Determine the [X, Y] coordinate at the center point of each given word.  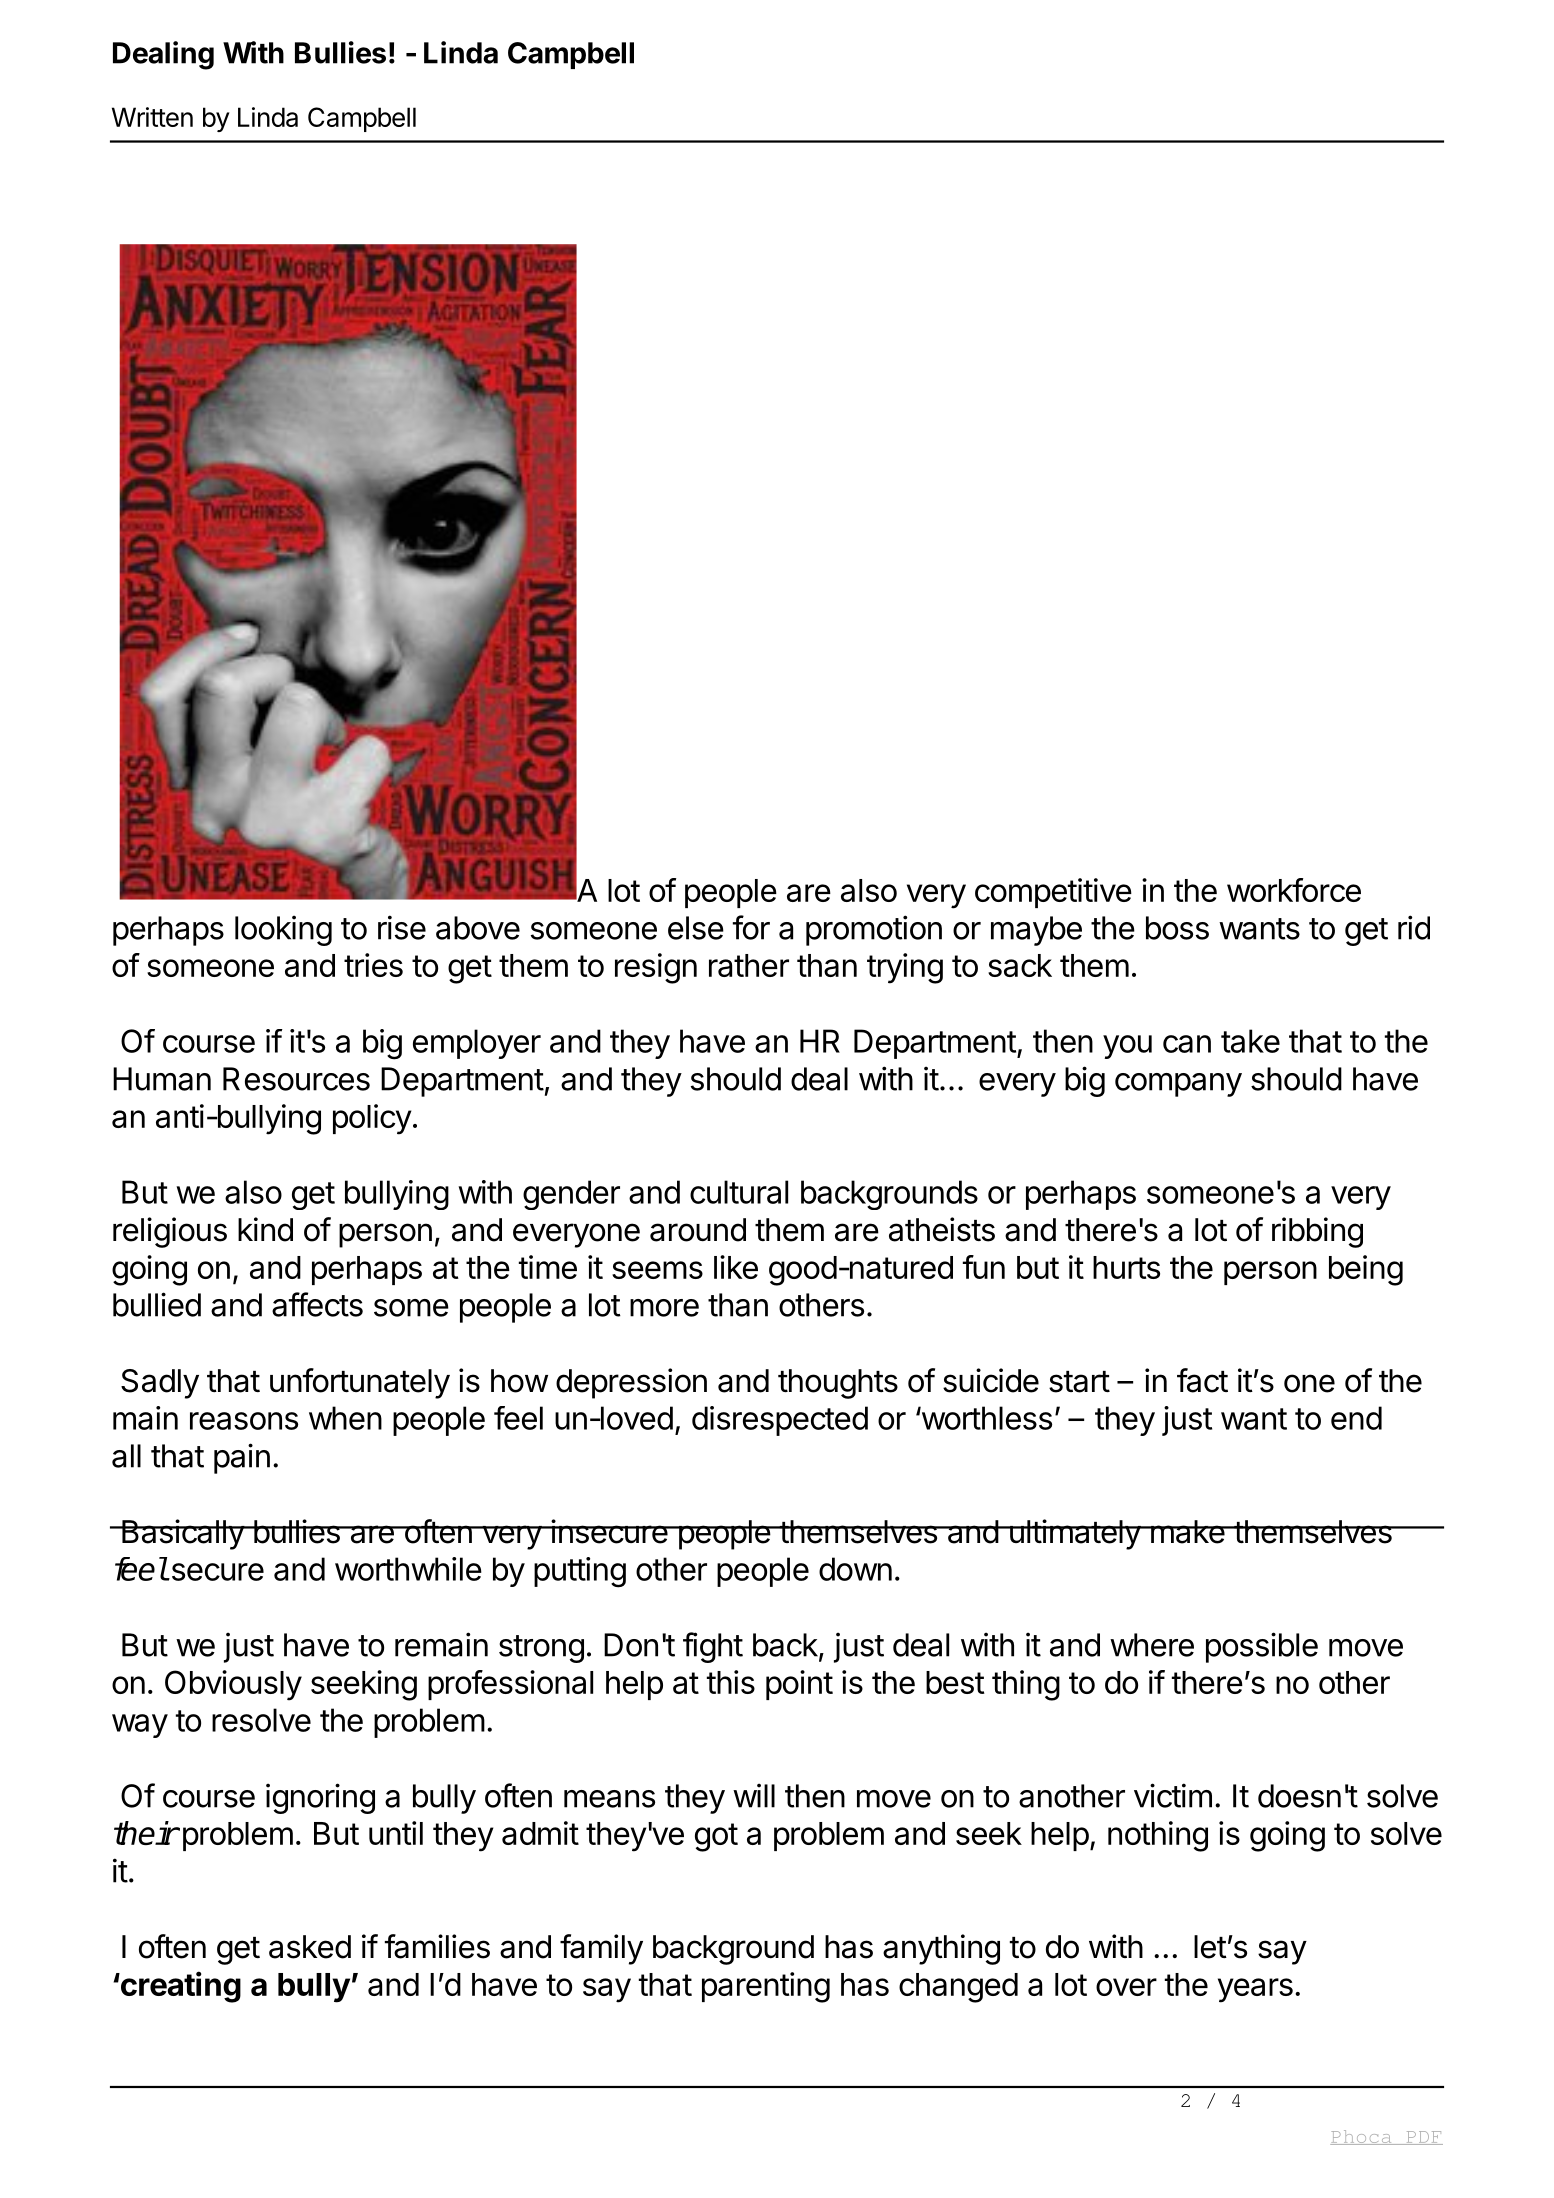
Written [152, 117]
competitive [1053, 893]
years [1255, 1990]
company [1178, 1085]
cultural [739, 1192]
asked [310, 1947]
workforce [1294, 890]
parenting [766, 1987]
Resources [296, 1079]
